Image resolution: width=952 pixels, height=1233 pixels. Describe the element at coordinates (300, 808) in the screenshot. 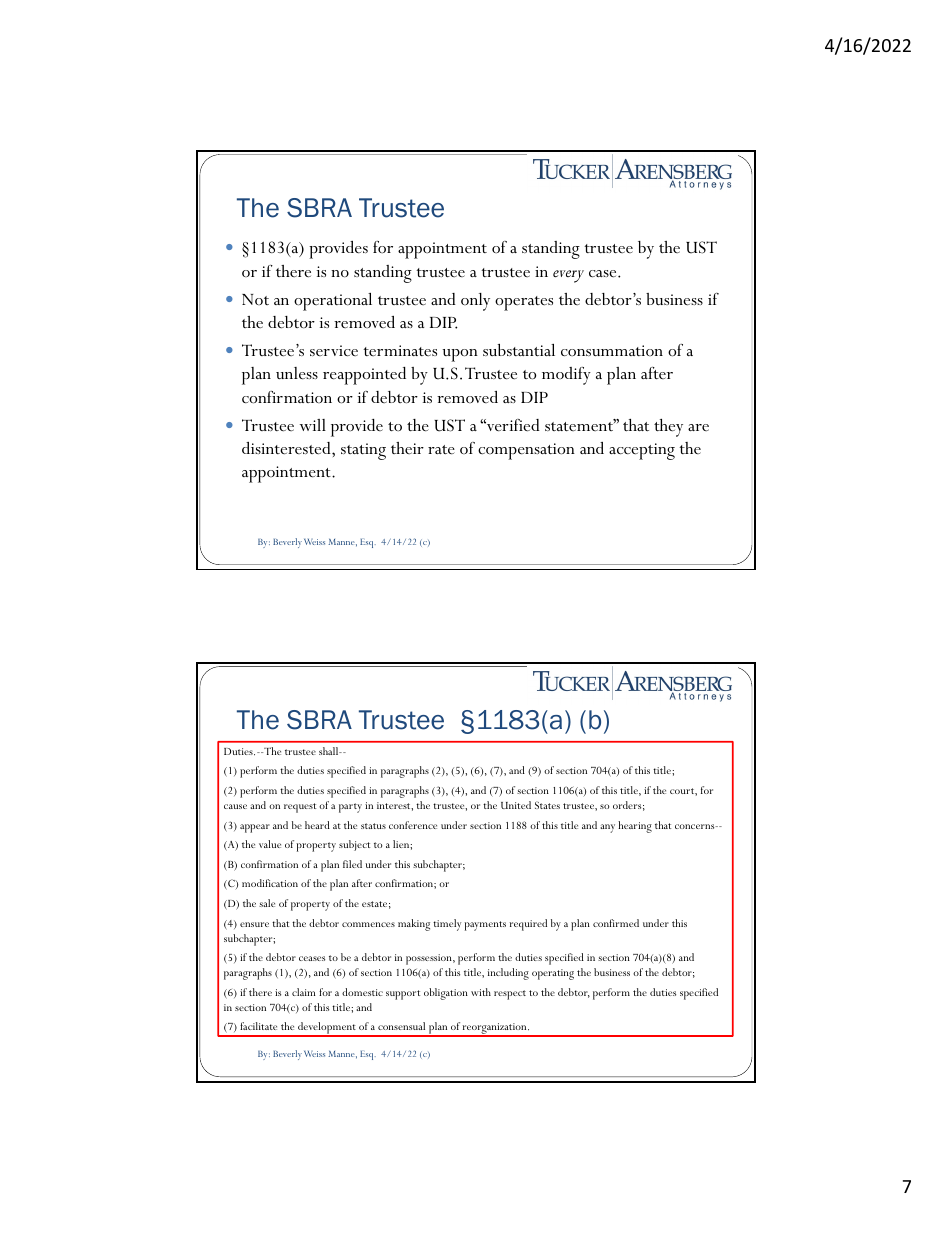

I see `request` at that location.
